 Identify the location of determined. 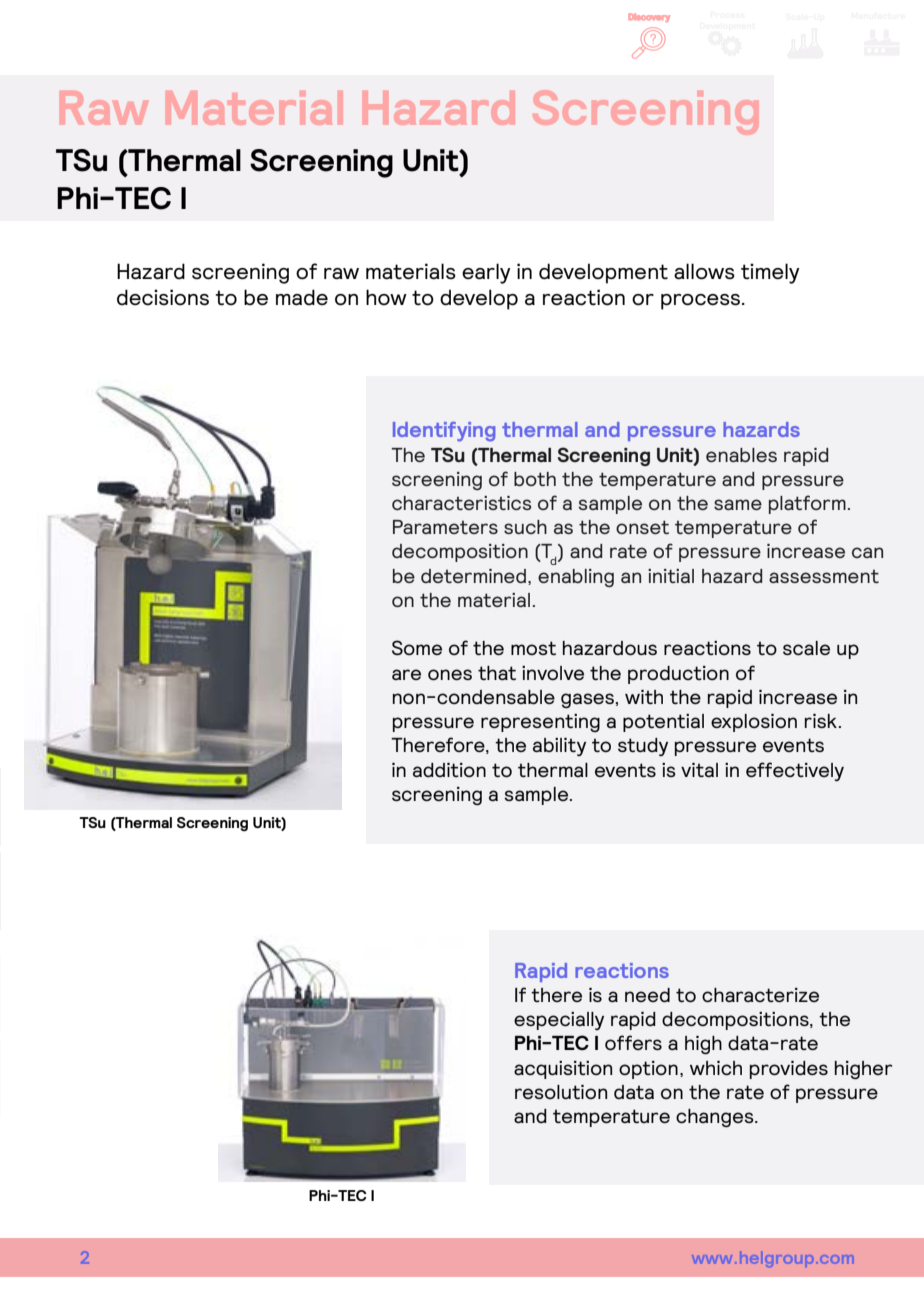
(473, 576).
